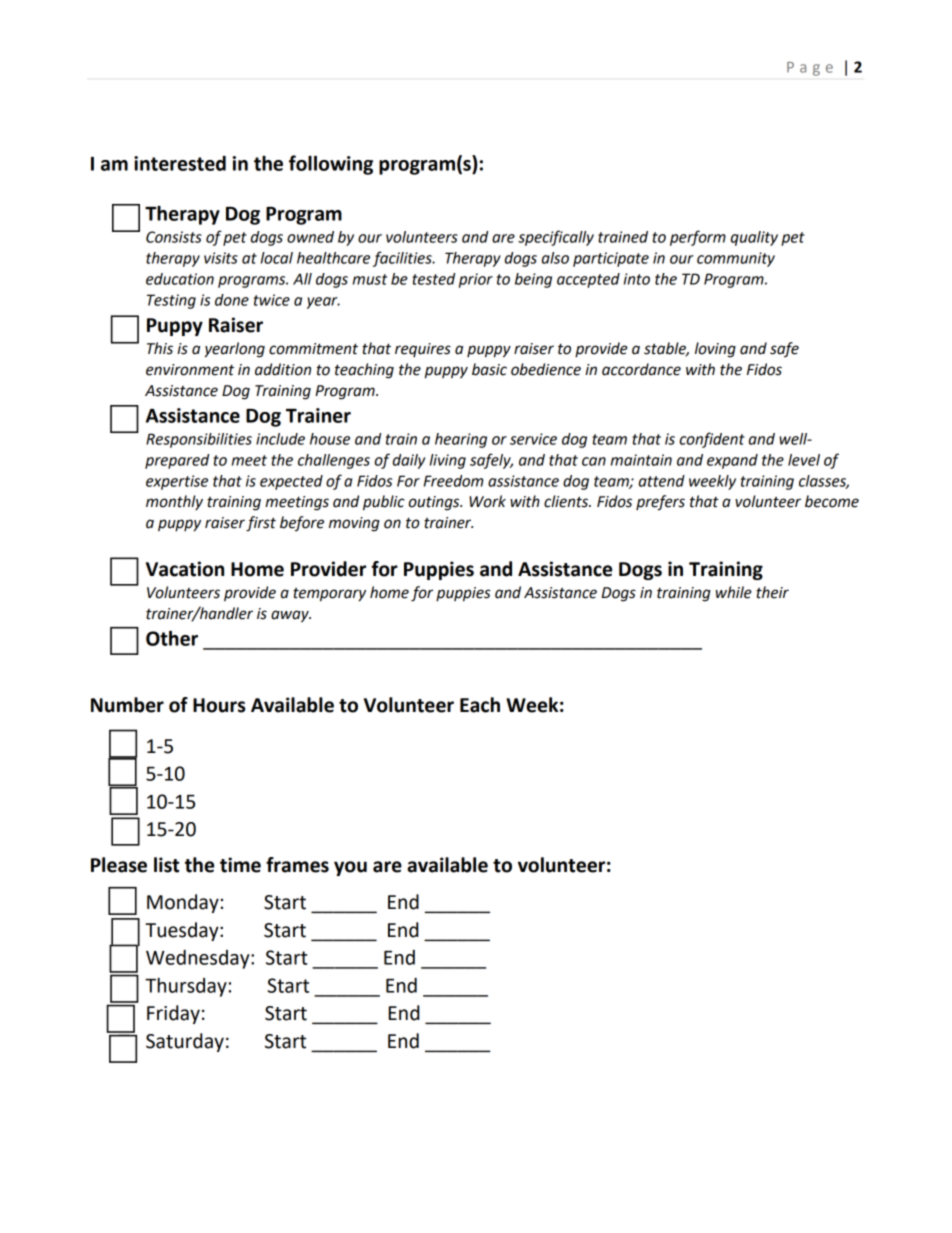 The width and height of the document is (952, 1233). Describe the element at coordinates (734, 592) in the document. I see `while` at that location.
